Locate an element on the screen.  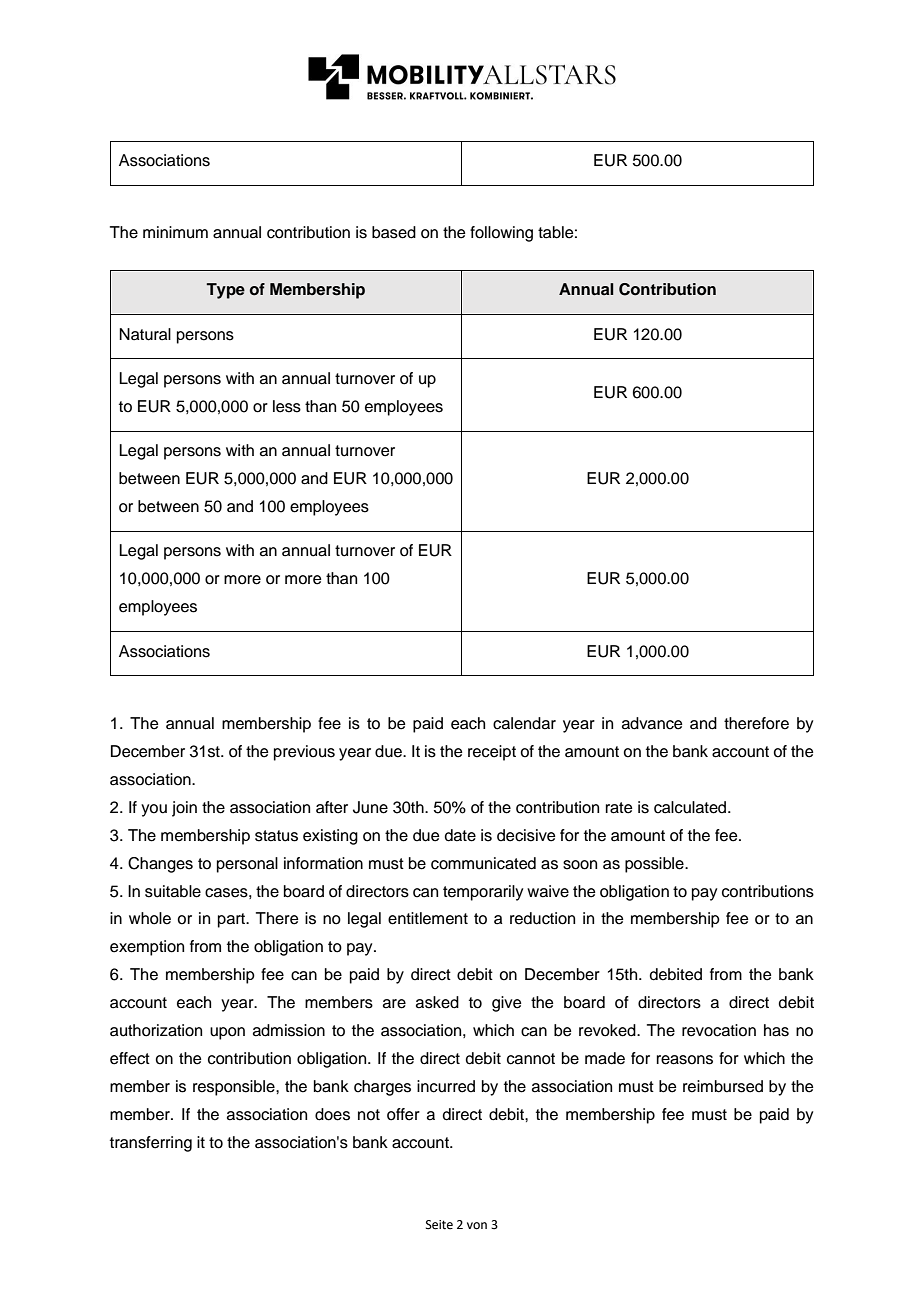
based is located at coordinates (394, 232).
